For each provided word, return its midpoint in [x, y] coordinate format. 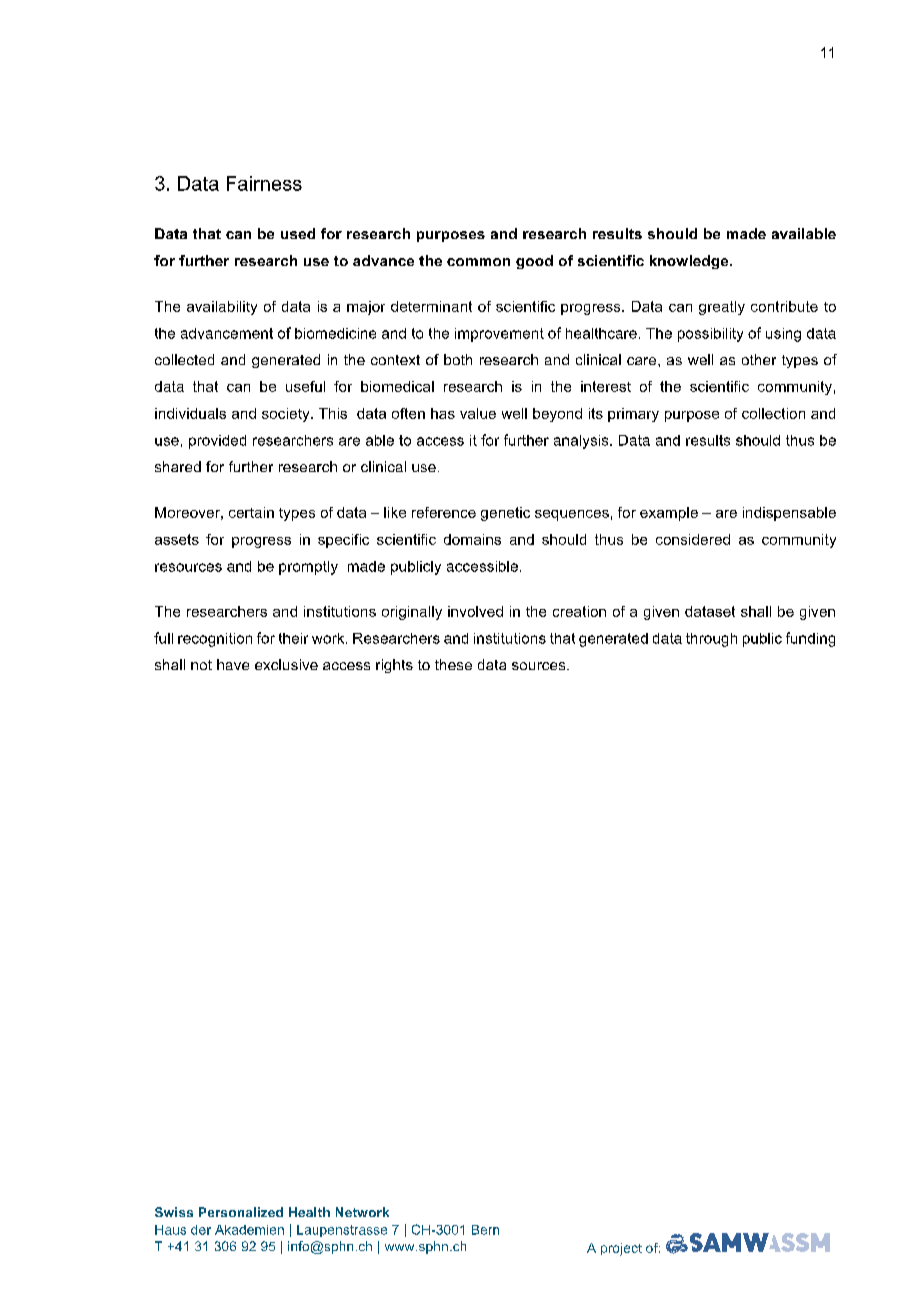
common [478, 262]
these [453, 664]
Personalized [241, 1212]
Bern [485, 1230]
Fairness [264, 183]
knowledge [690, 262]
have [233, 664]
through [711, 640]
